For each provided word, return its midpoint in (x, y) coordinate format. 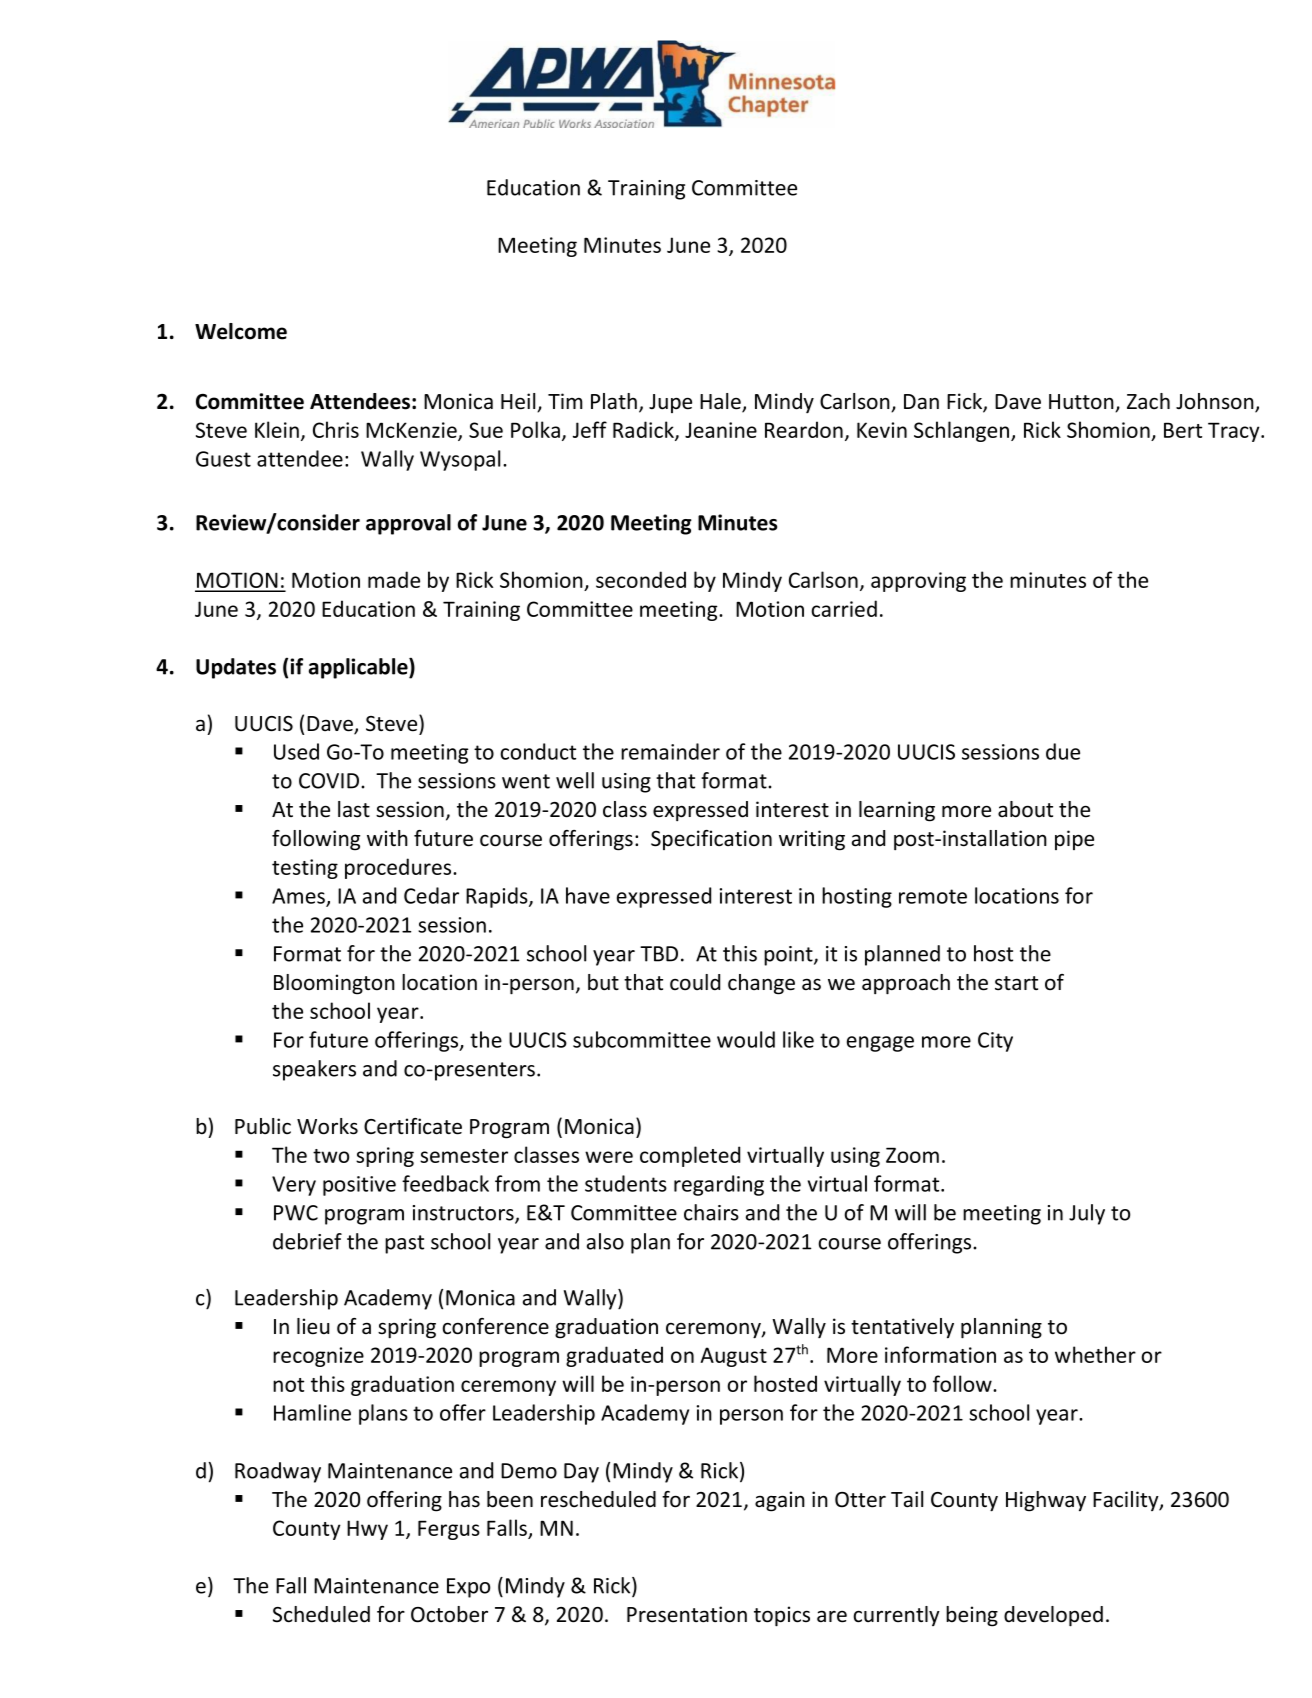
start (1016, 983)
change (761, 984)
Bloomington (334, 984)
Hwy (367, 1530)
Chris (336, 429)
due (1063, 751)
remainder (670, 751)
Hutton (1082, 403)
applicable (359, 668)
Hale (721, 402)
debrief (307, 1241)
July (1087, 1214)
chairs (711, 1212)
